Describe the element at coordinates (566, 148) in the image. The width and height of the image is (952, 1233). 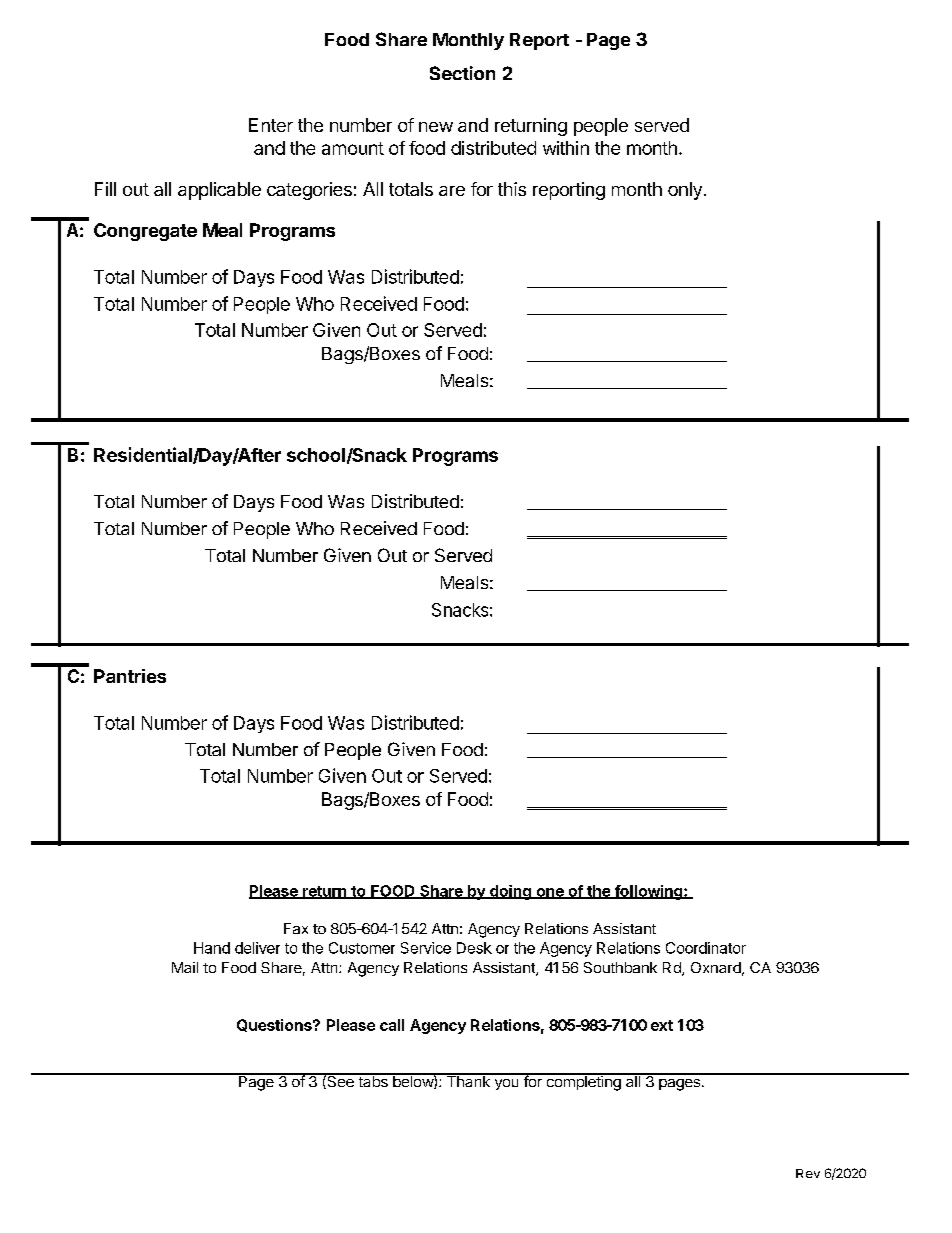
I see `within` at that location.
